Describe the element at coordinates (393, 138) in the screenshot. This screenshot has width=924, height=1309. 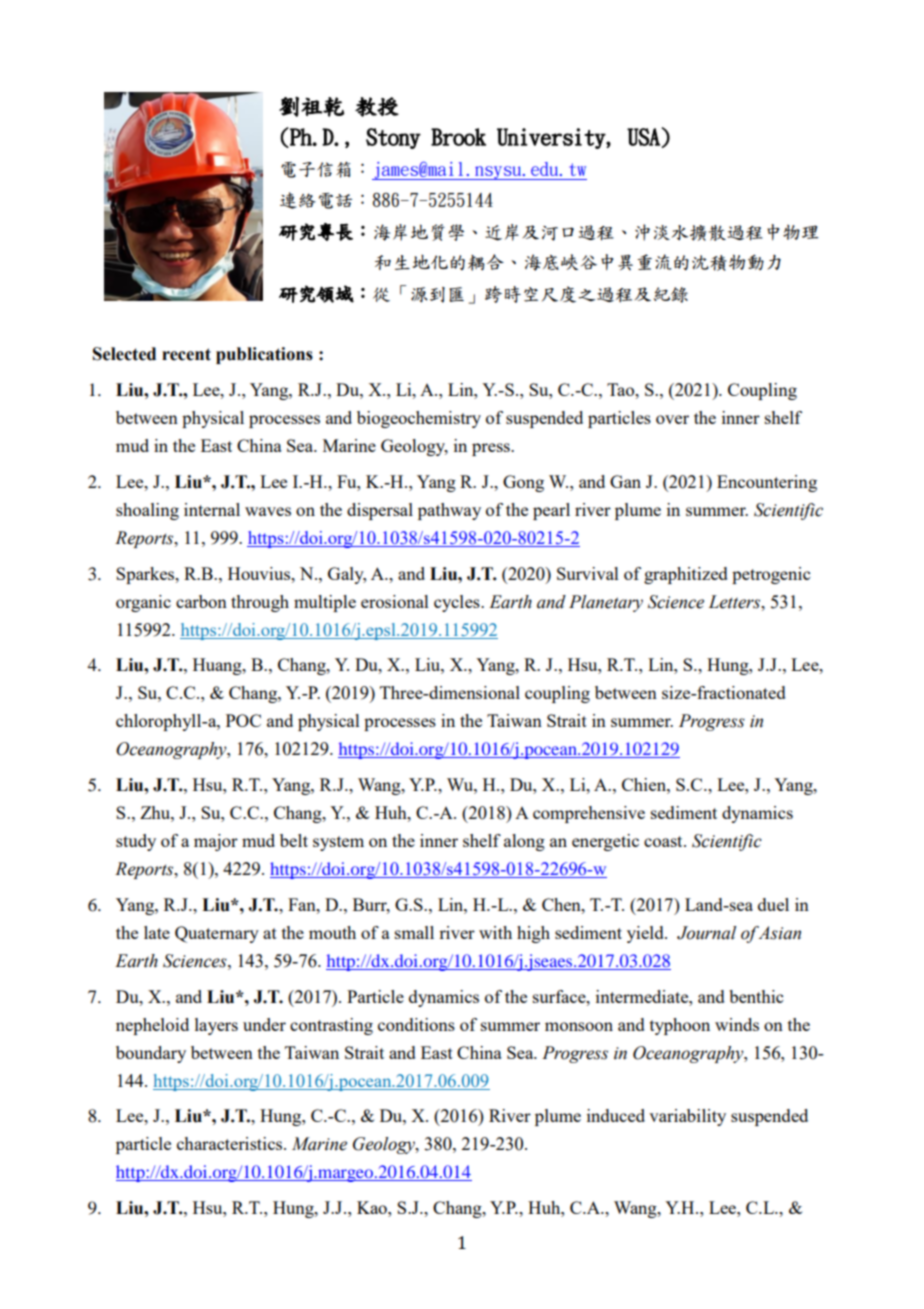
I see `Stony` at that location.
